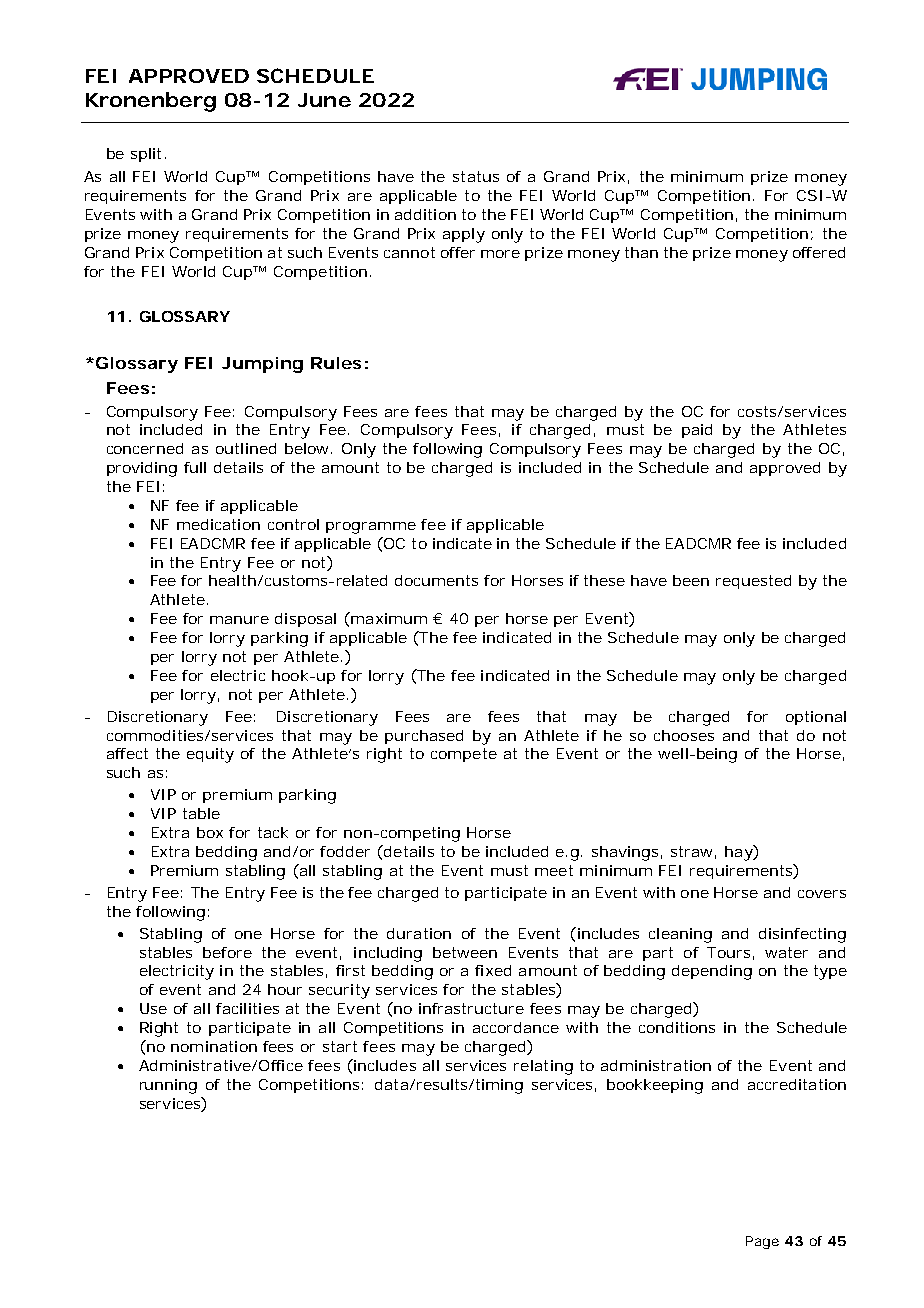 The image size is (924, 1308). Describe the element at coordinates (816, 718) in the screenshot. I see `optional` at that location.
